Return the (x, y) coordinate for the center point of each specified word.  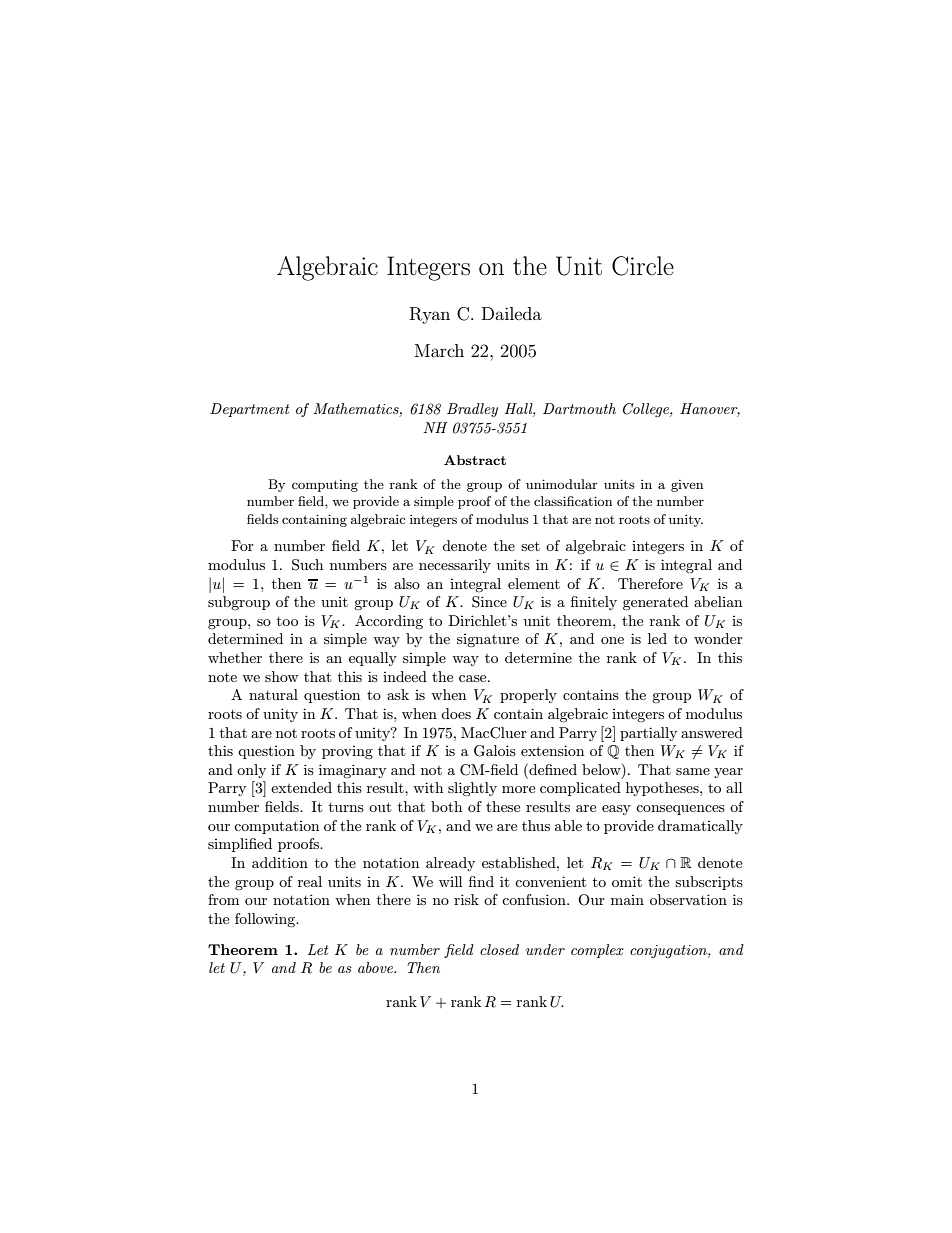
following (266, 920)
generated (655, 603)
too (287, 621)
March (439, 350)
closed (499, 949)
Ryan (430, 315)
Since (489, 602)
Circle (643, 266)
